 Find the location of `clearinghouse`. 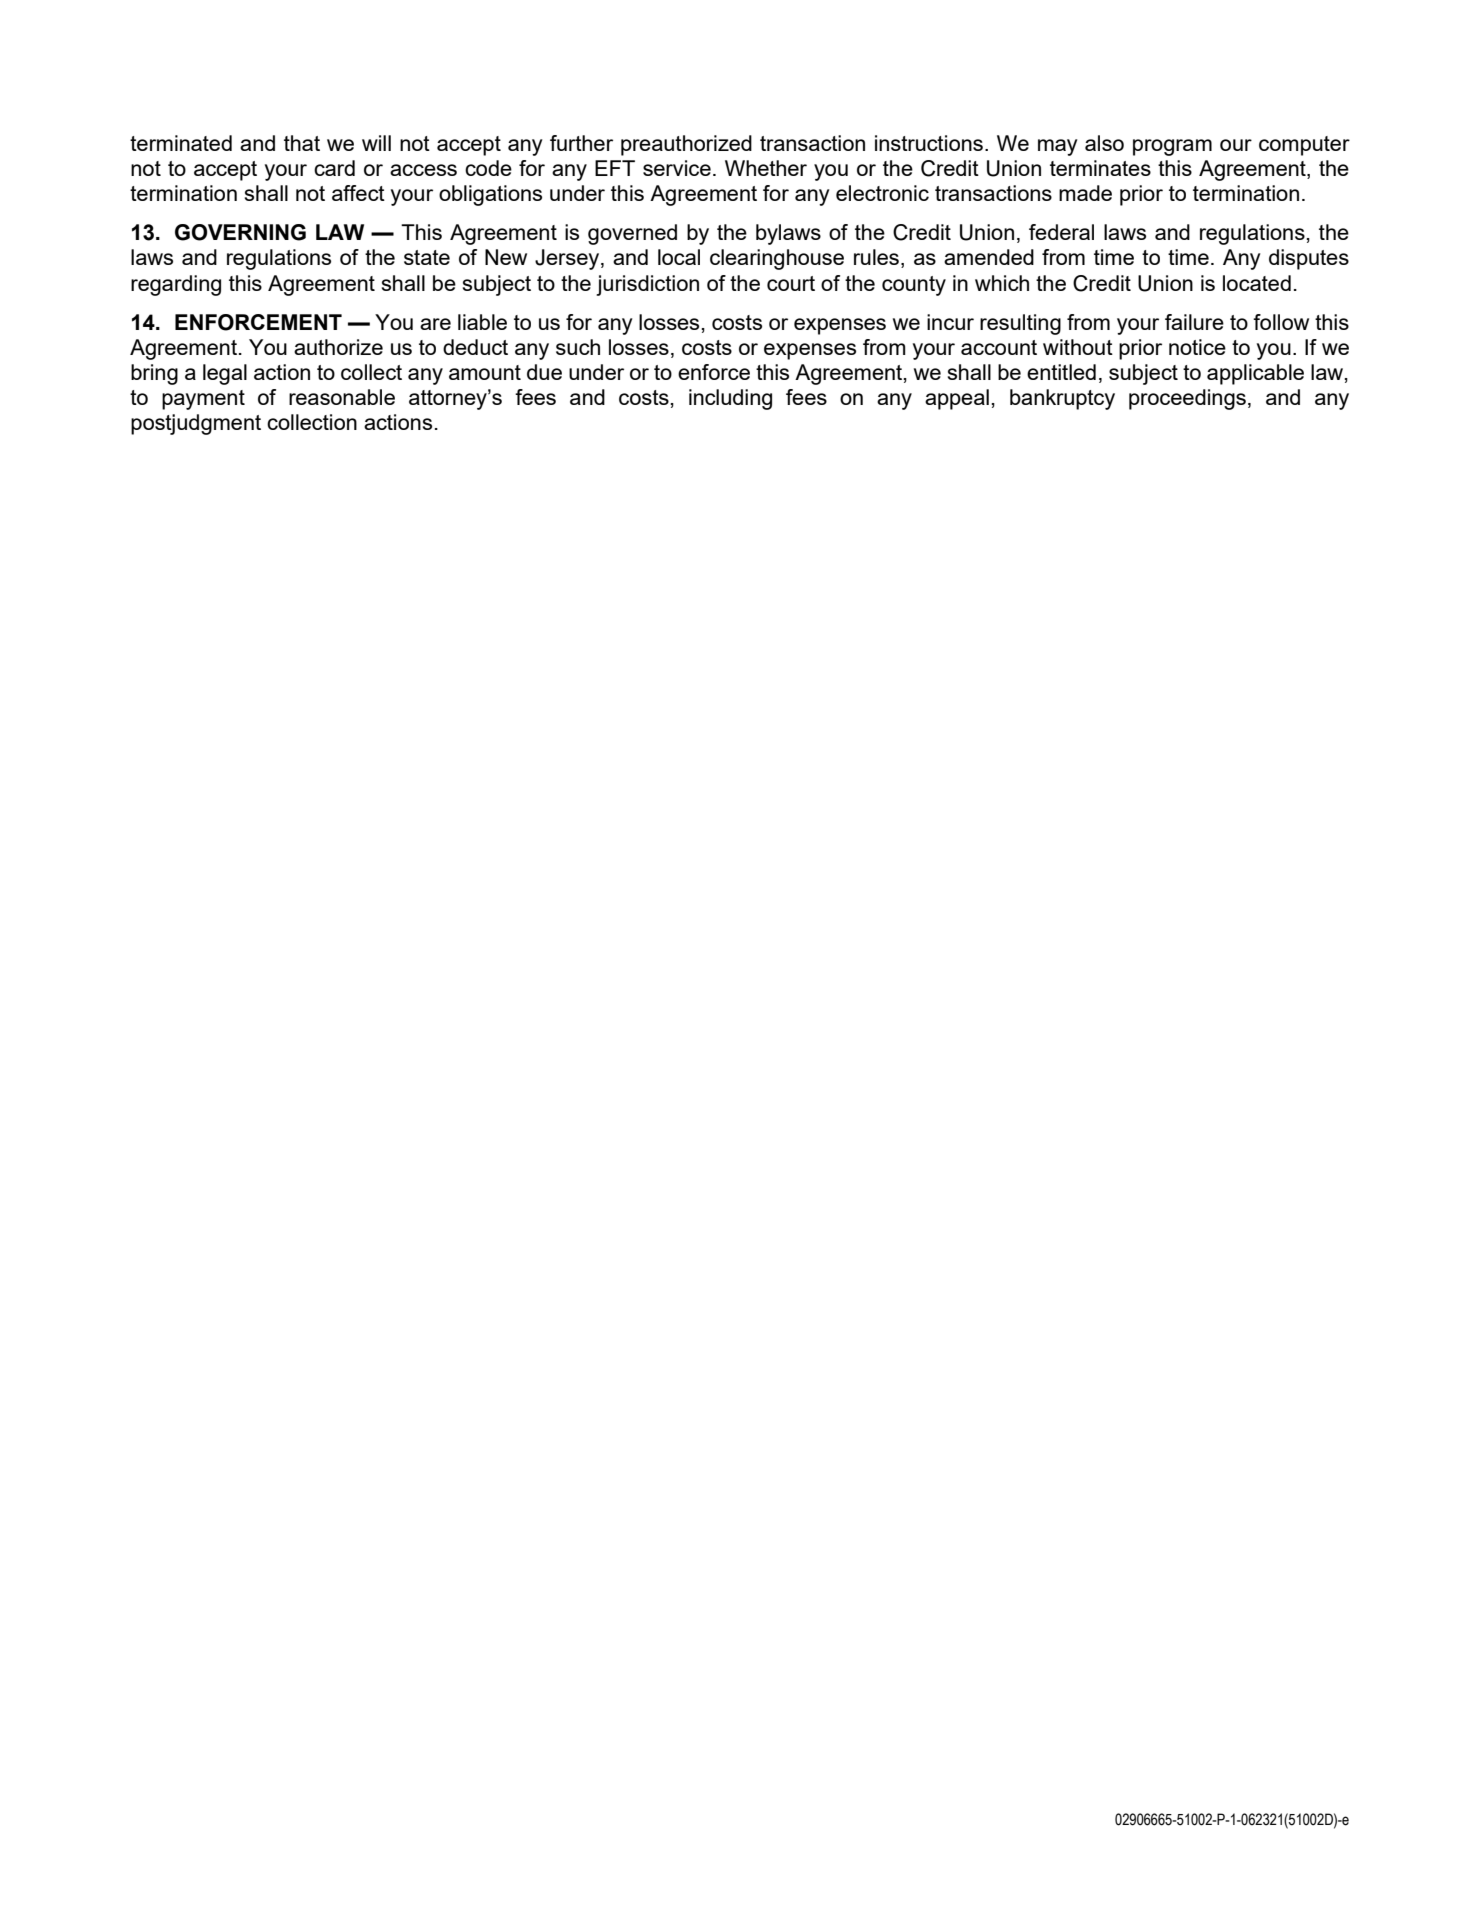

clearinghouse is located at coordinates (777, 259).
